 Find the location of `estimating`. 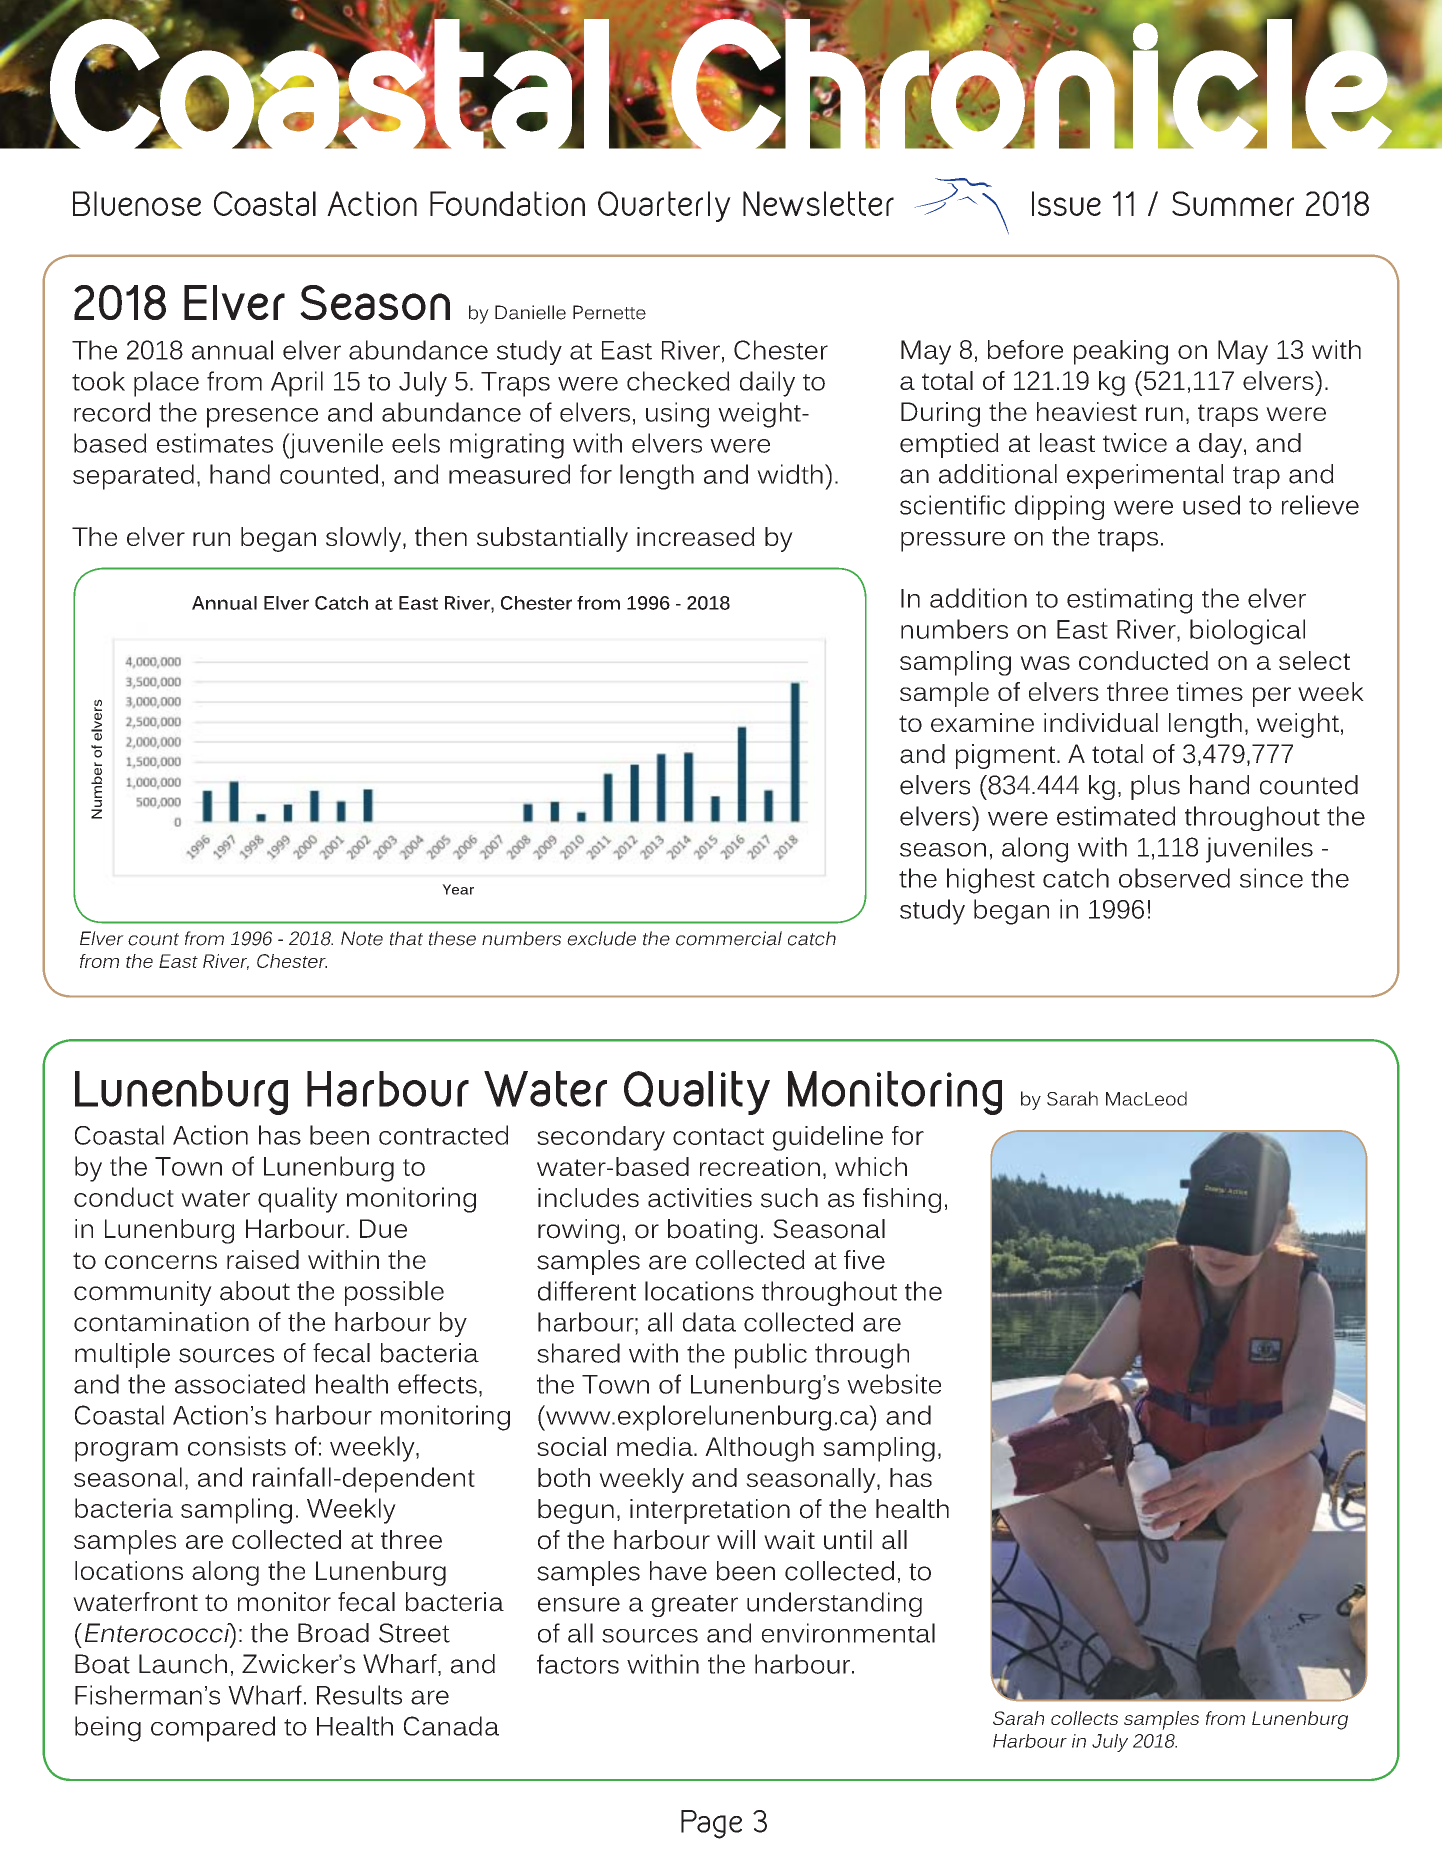

estimating is located at coordinates (1130, 601).
